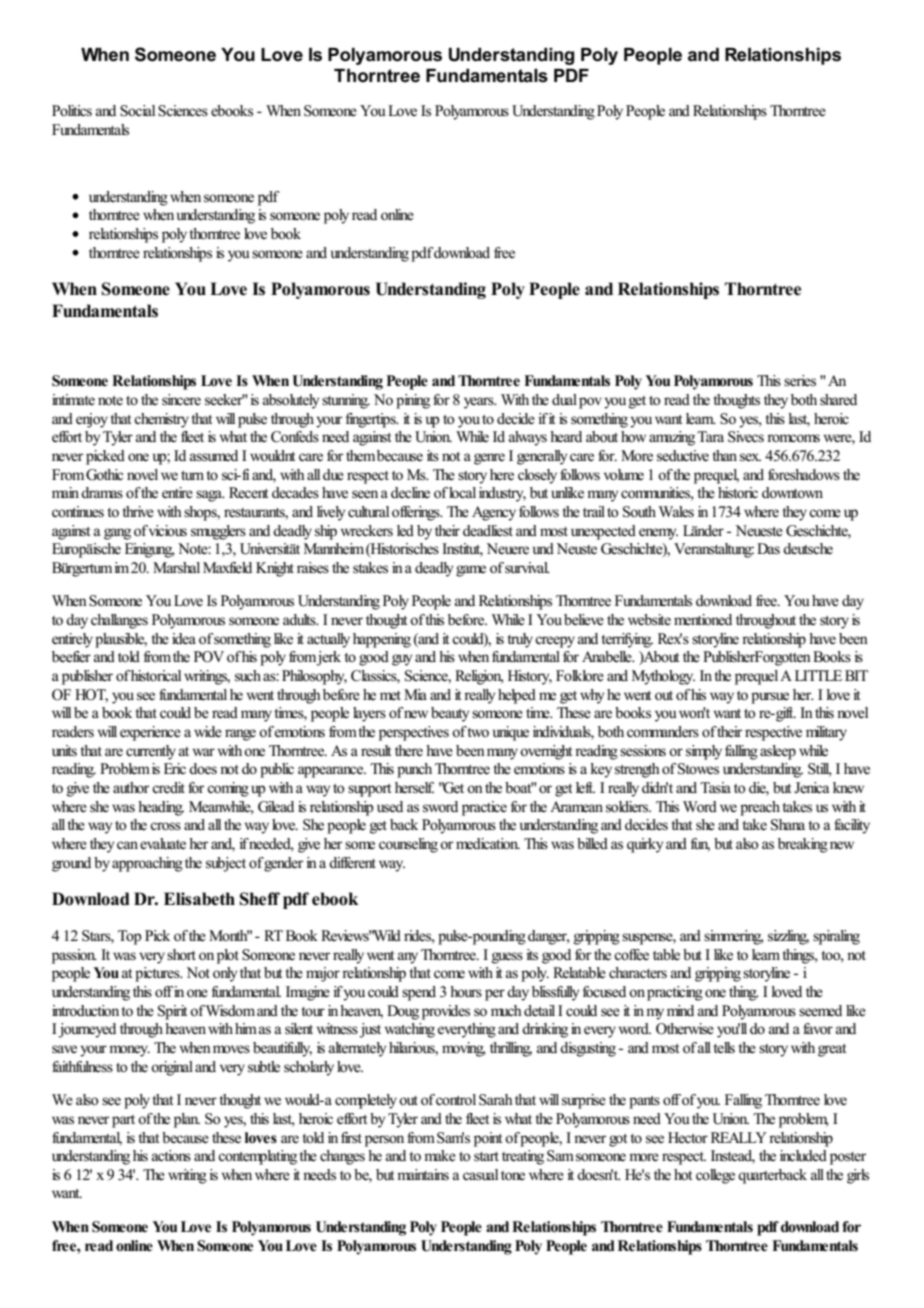 This screenshot has height=1308, width=924. Describe the element at coordinates (158, 974) in the screenshot. I see `pictures` at that location.
